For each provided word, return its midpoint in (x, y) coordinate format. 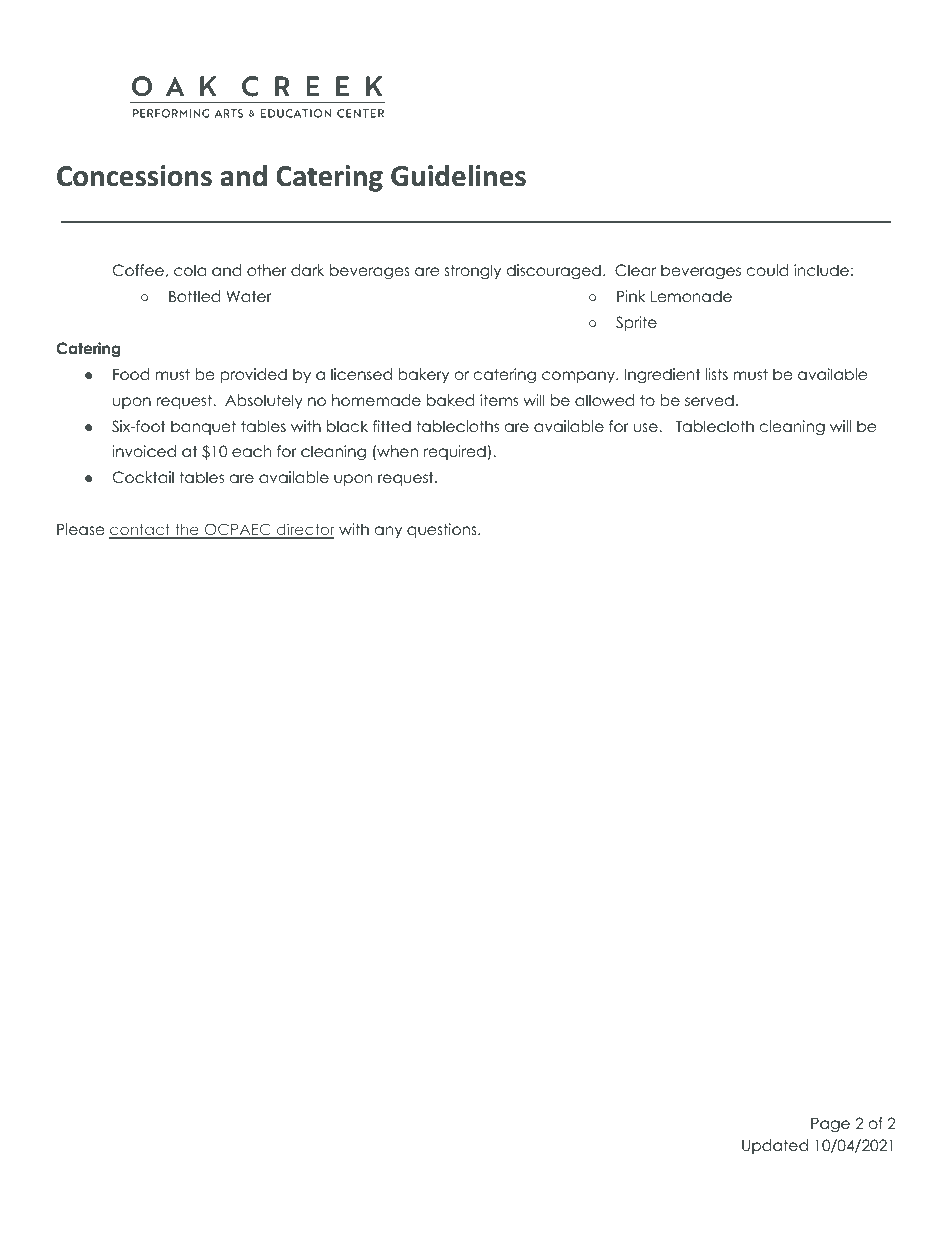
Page (830, 1125)
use (646, 428)
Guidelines (458, 176)
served (709, 400)
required (455, 452)
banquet (203, 427)
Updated (775, 1146)
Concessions (134, 176)
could (767, 270)
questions (443, 530)
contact (141, 531)
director (304, 531)
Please (81, 529)
